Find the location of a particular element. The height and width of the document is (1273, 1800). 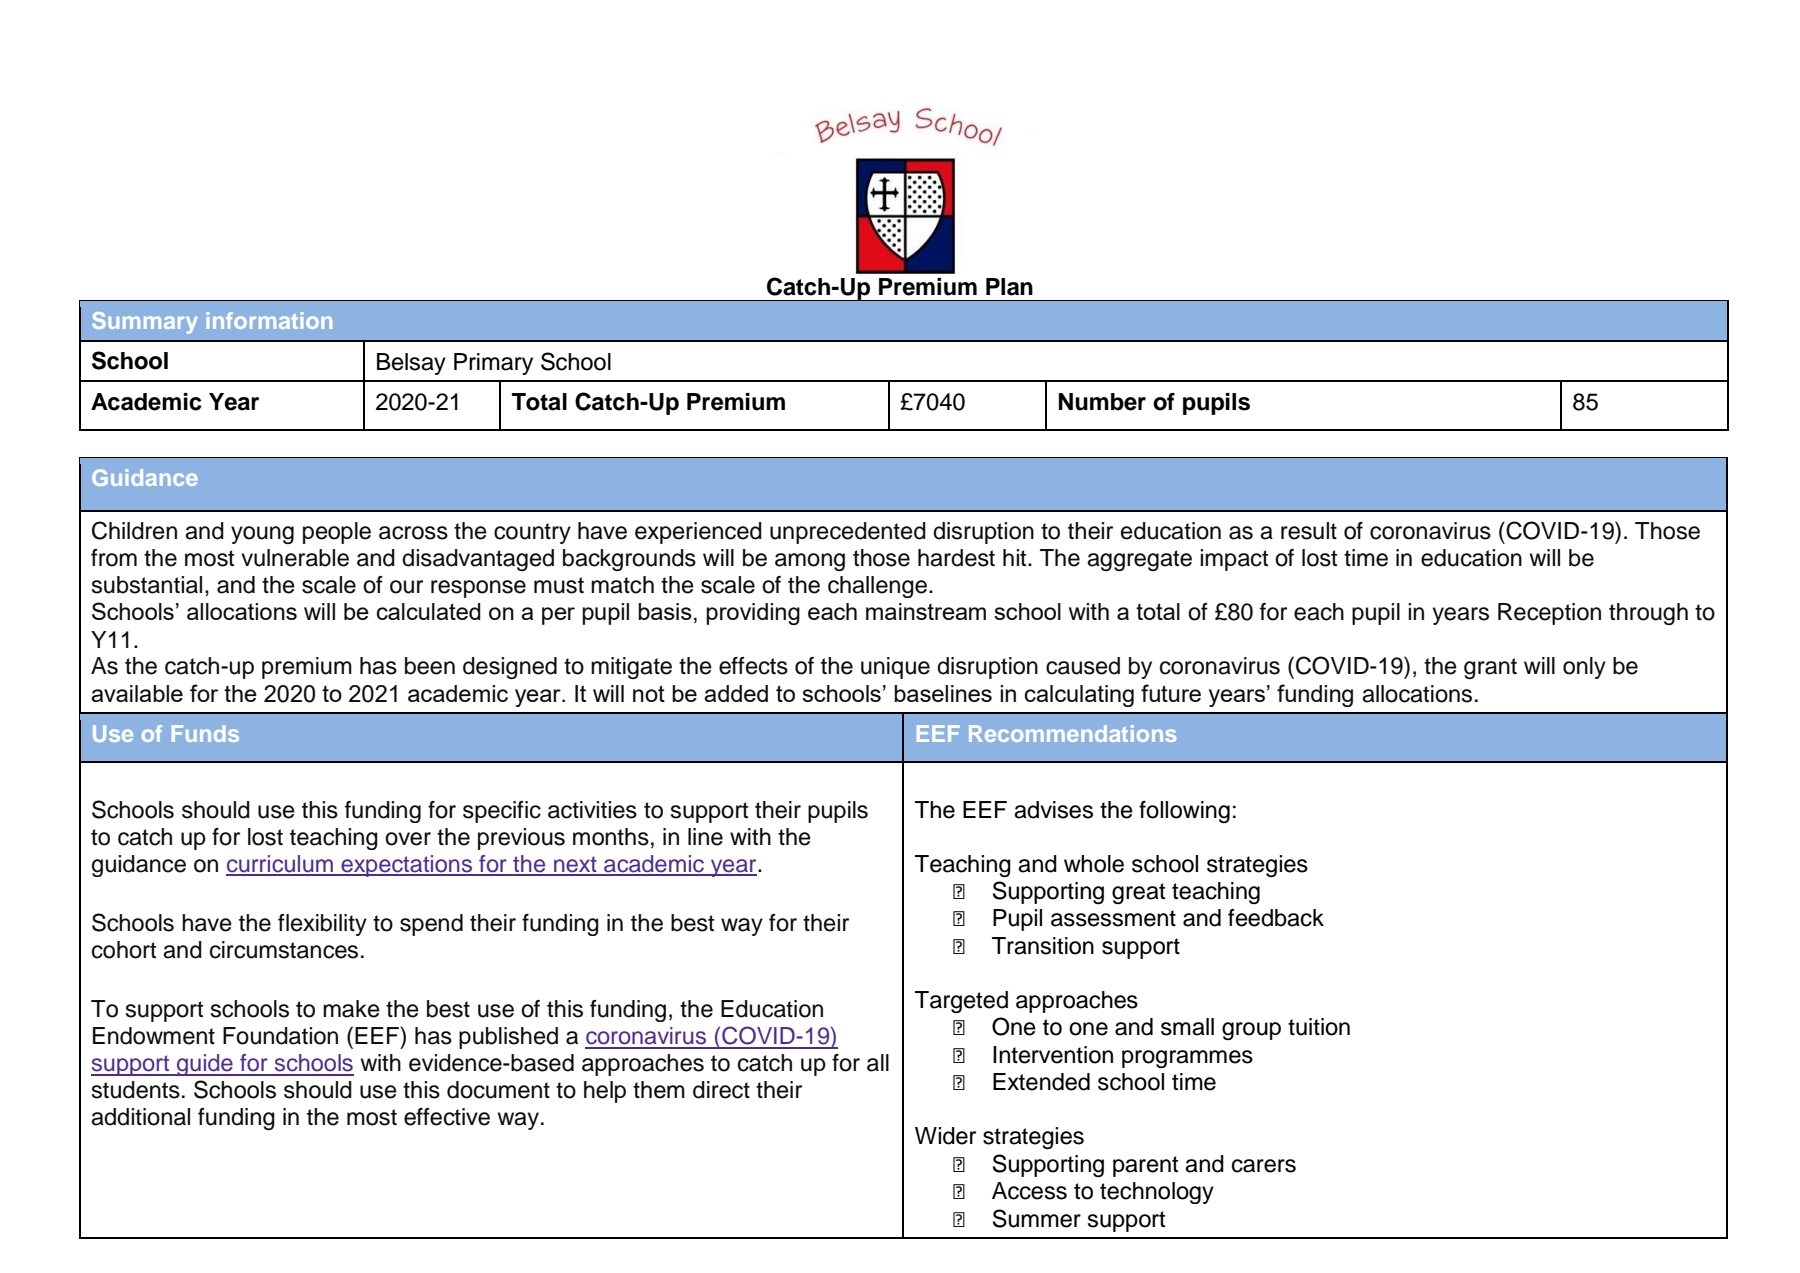

Reception is located at coordinates (1549, 614).
